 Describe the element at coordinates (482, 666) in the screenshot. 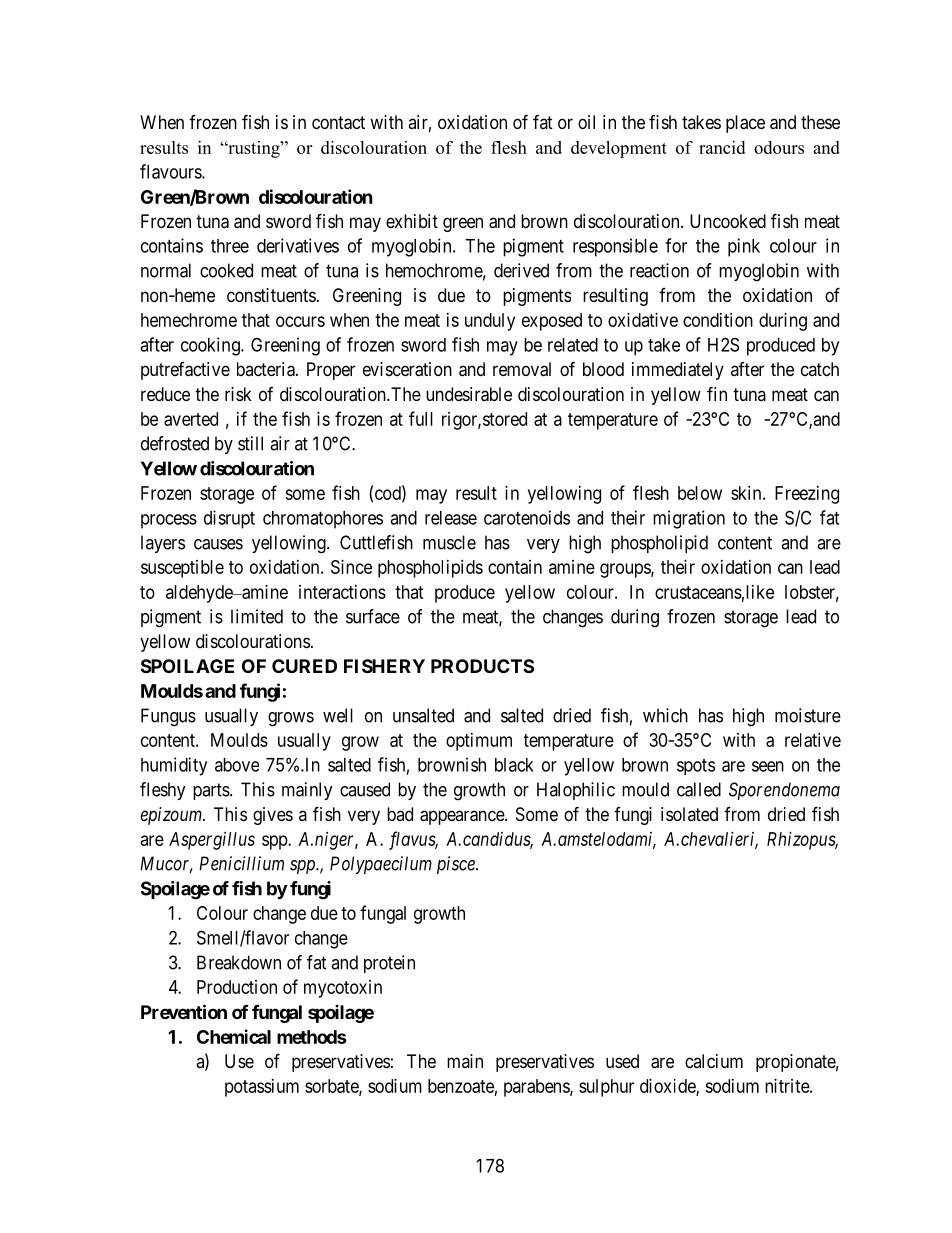

I see `PRODUCTS` at that location.
